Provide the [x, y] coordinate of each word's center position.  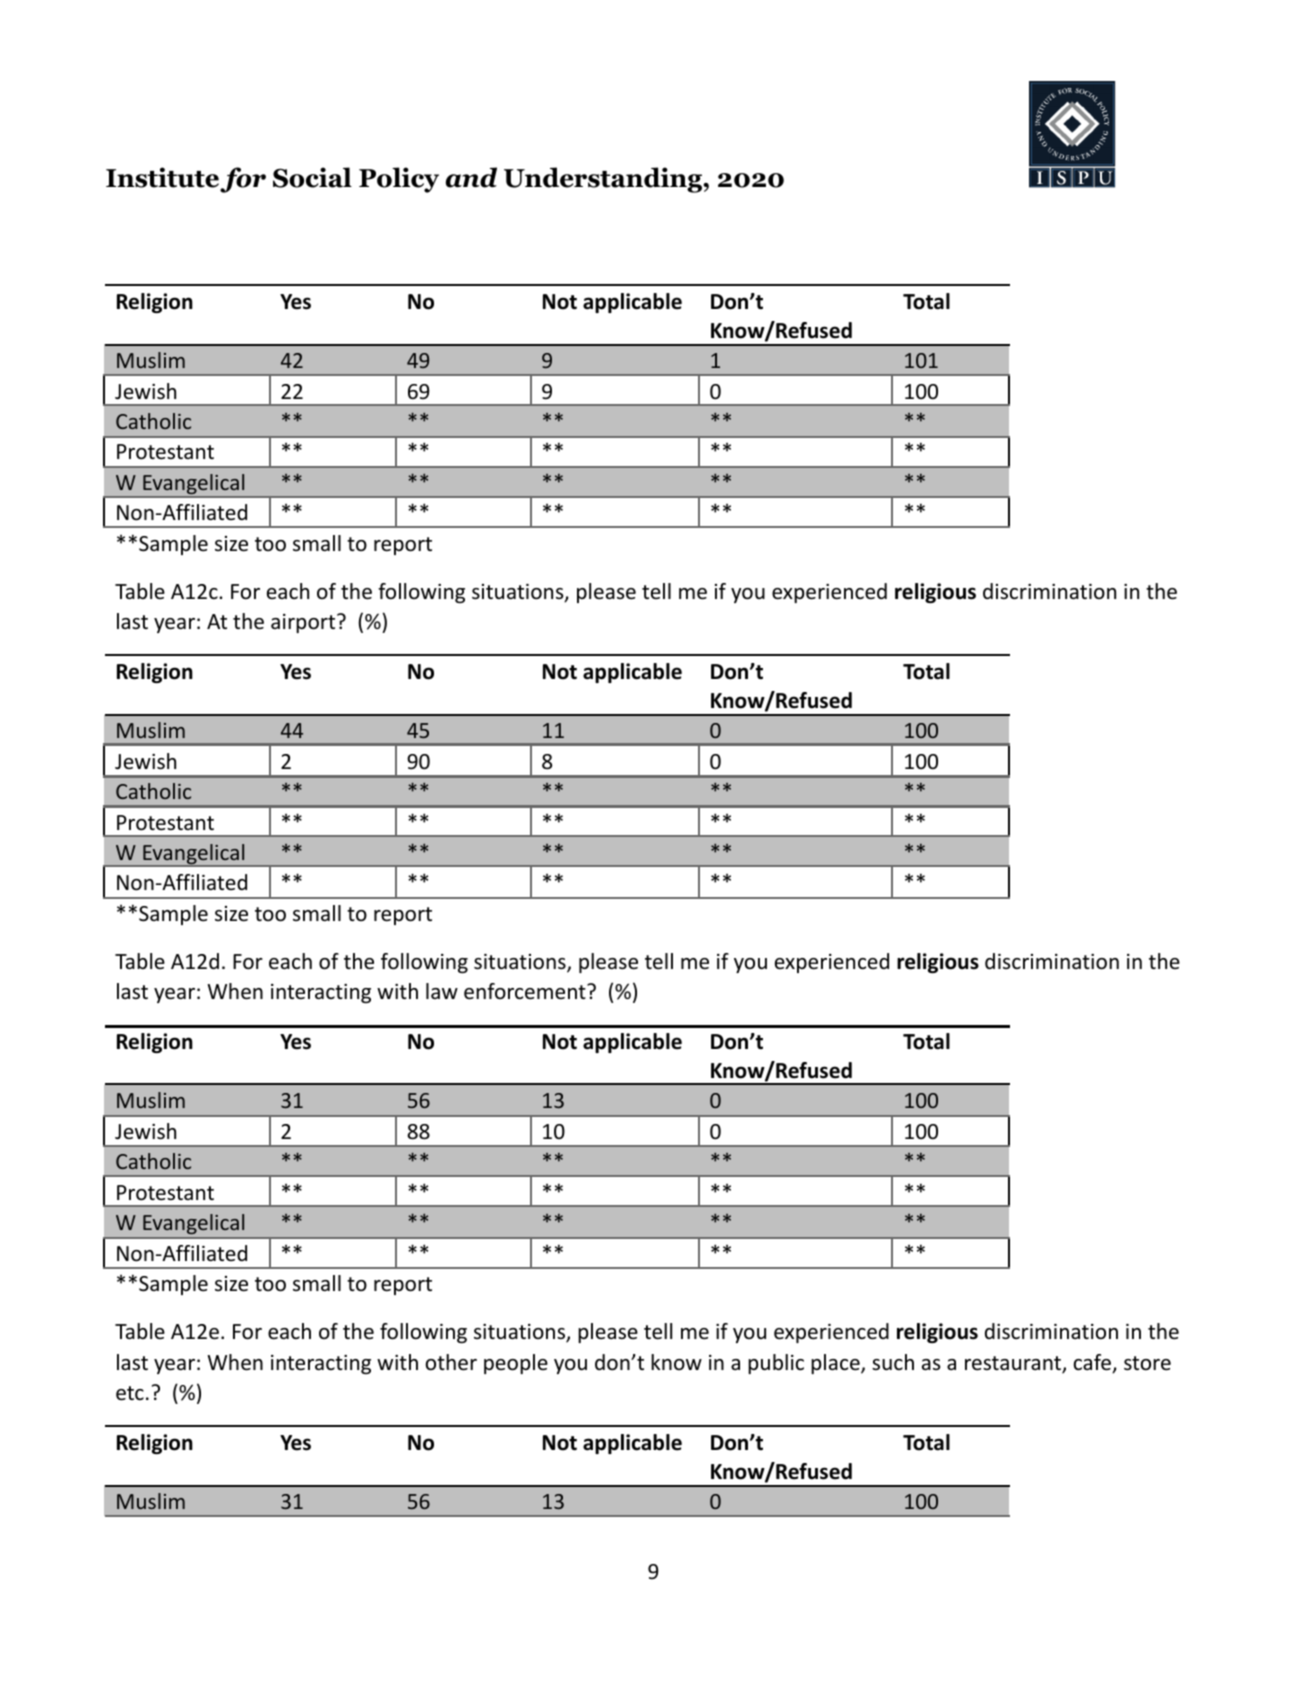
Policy [399, 180]
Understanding [604, 180]
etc [130, 1393]
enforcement [526, 991]
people [516, 1364]
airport [304, 623]
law [442, 991]
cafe [1093, 1363]
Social [312, 177]
